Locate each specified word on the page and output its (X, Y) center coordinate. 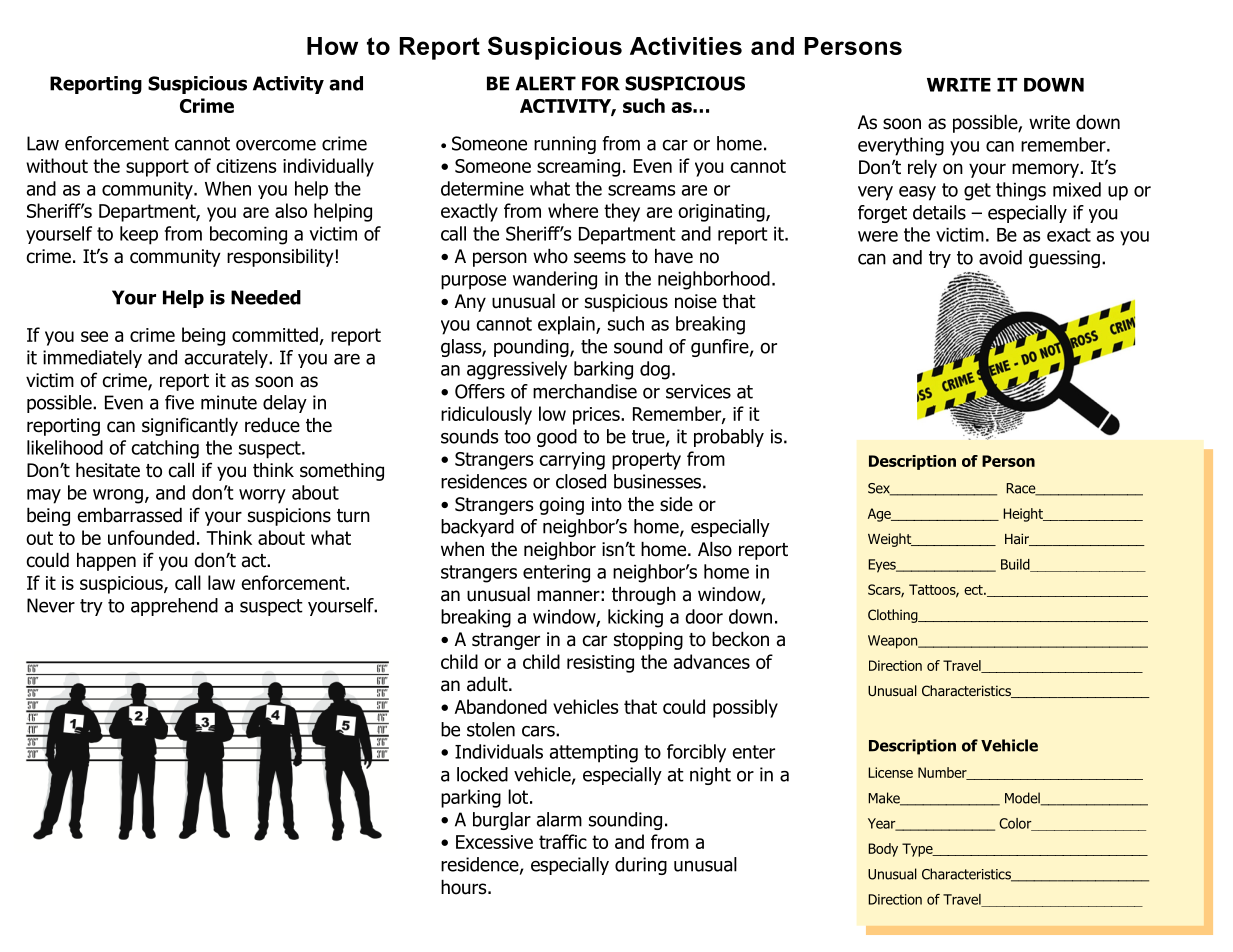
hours (465, 887)
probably (729, 438)
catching (165, 449)
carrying (572, 461)
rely (922, 169)
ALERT (545, 83)
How (332, 46)
